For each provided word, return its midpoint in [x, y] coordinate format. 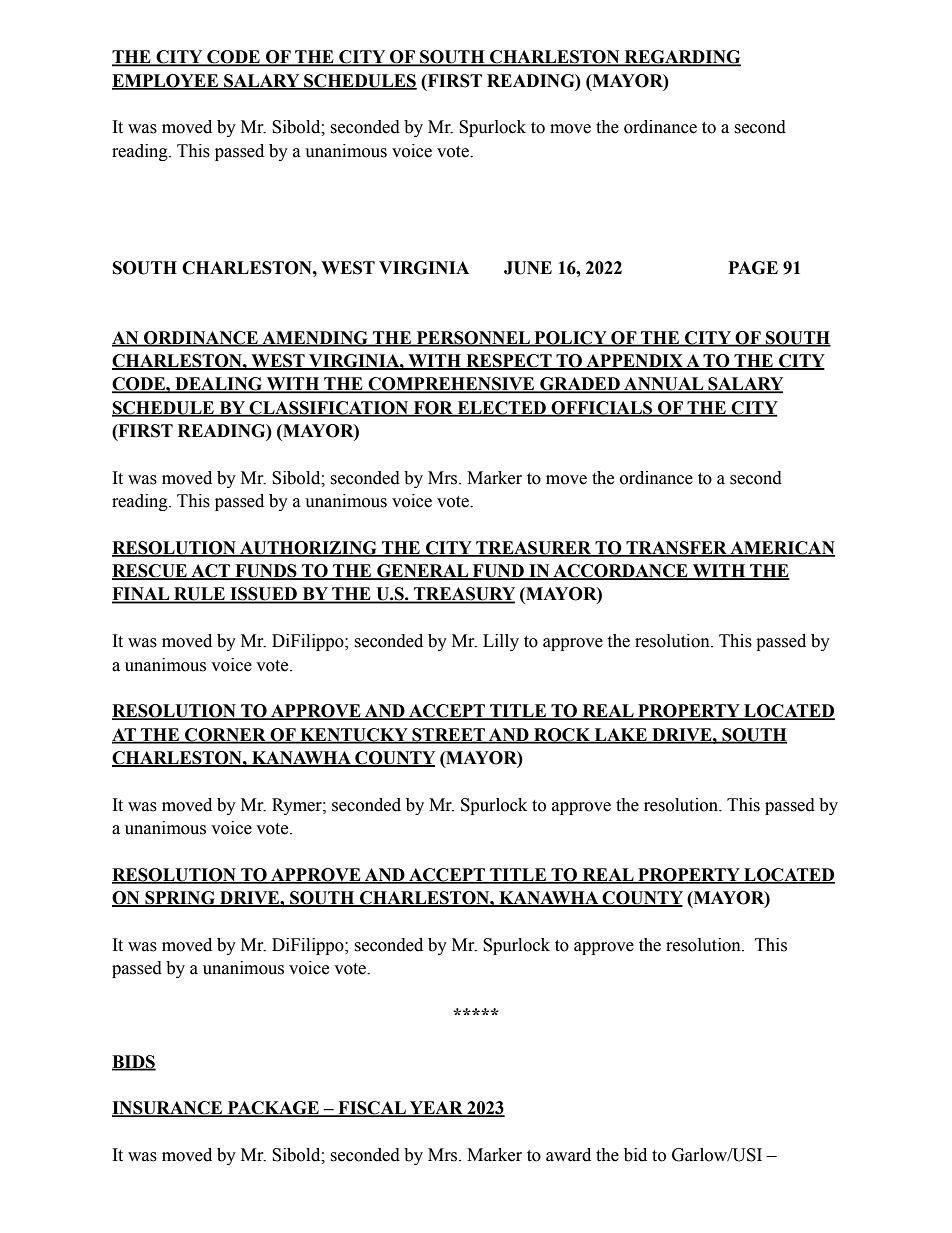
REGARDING [681, 58]
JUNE [528, 268]
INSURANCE [168, 1109]
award [568, 1155]
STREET [448, 735]
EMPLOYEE [166, 81]
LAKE [621, 735]
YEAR [436, 1109]
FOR [433, 408]
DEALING [219, 385]
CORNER [225, 735]
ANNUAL [664, 385]
